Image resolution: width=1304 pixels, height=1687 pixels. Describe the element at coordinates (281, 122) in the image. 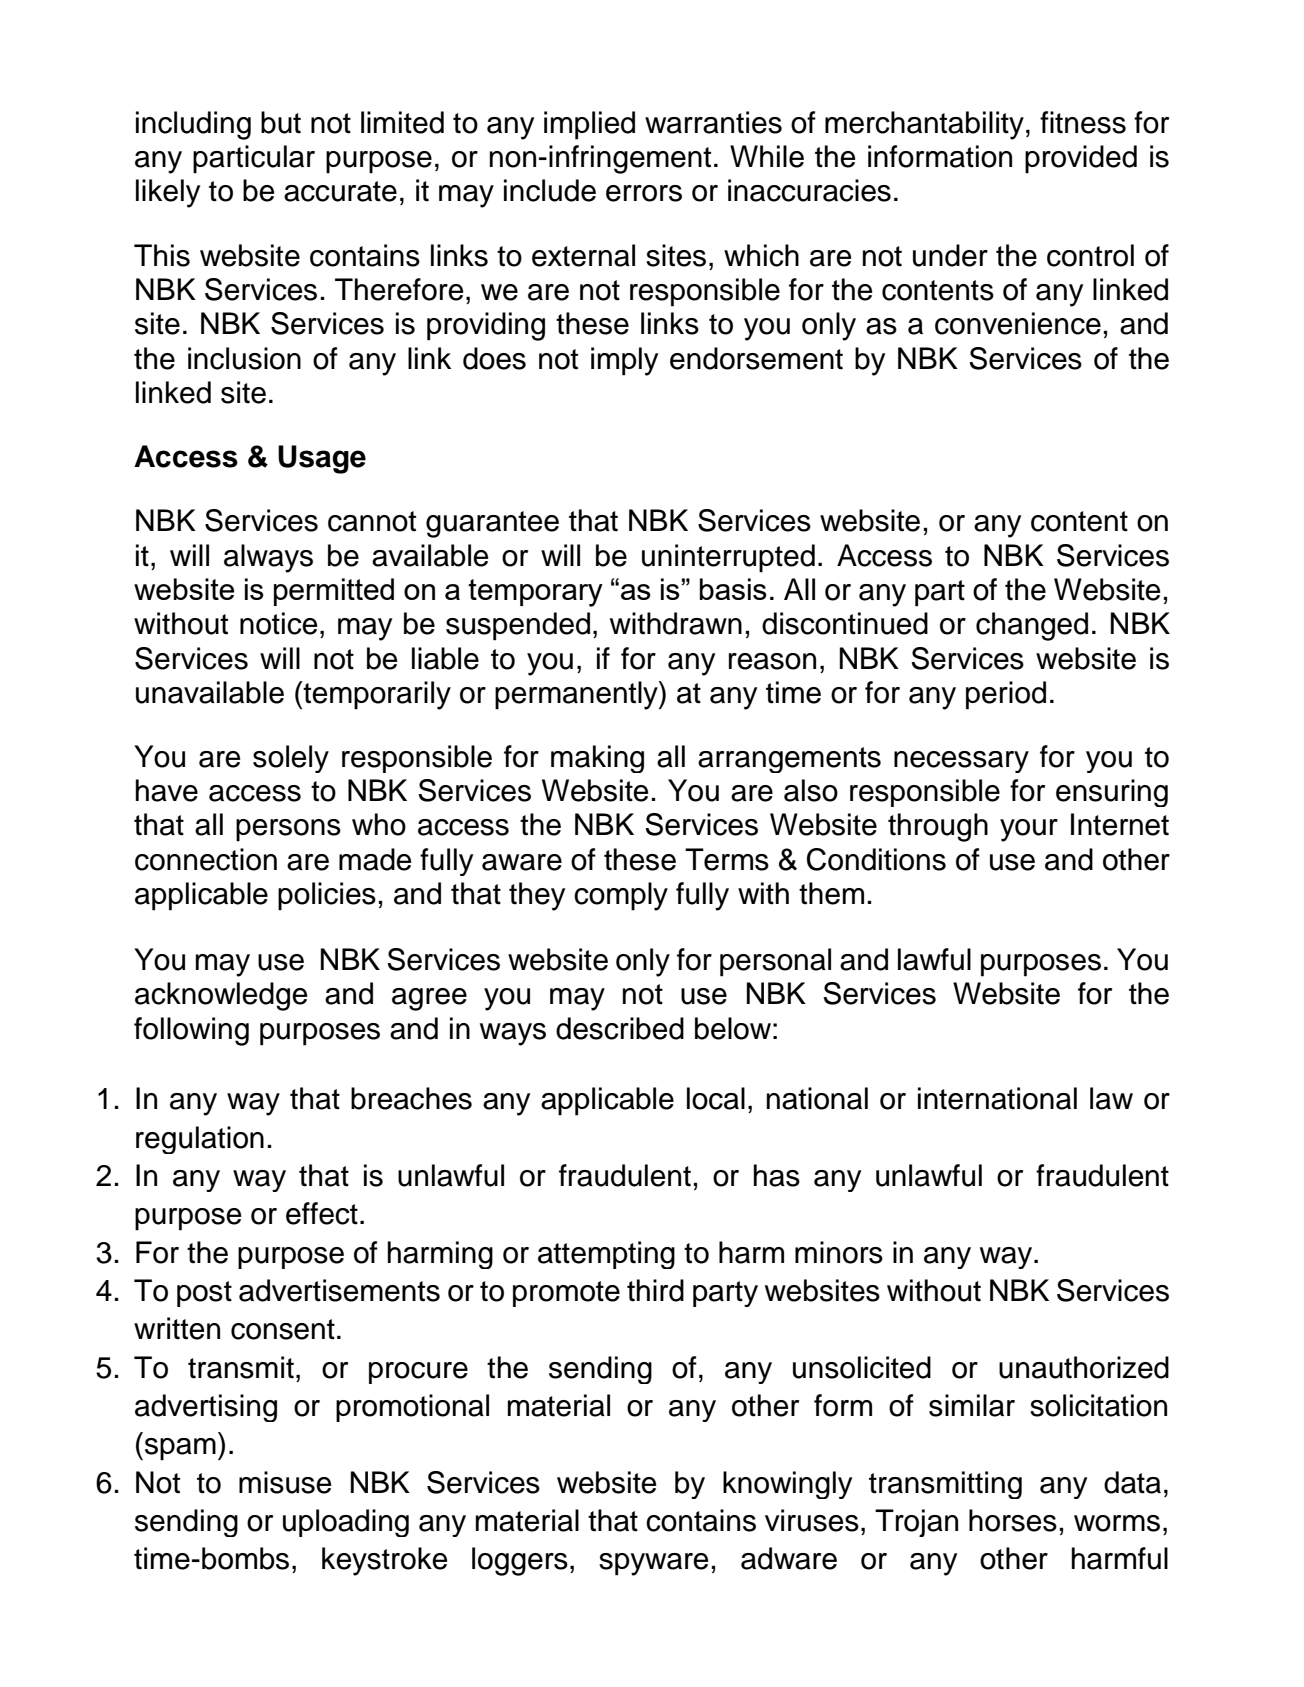

I see `but` at that location.
